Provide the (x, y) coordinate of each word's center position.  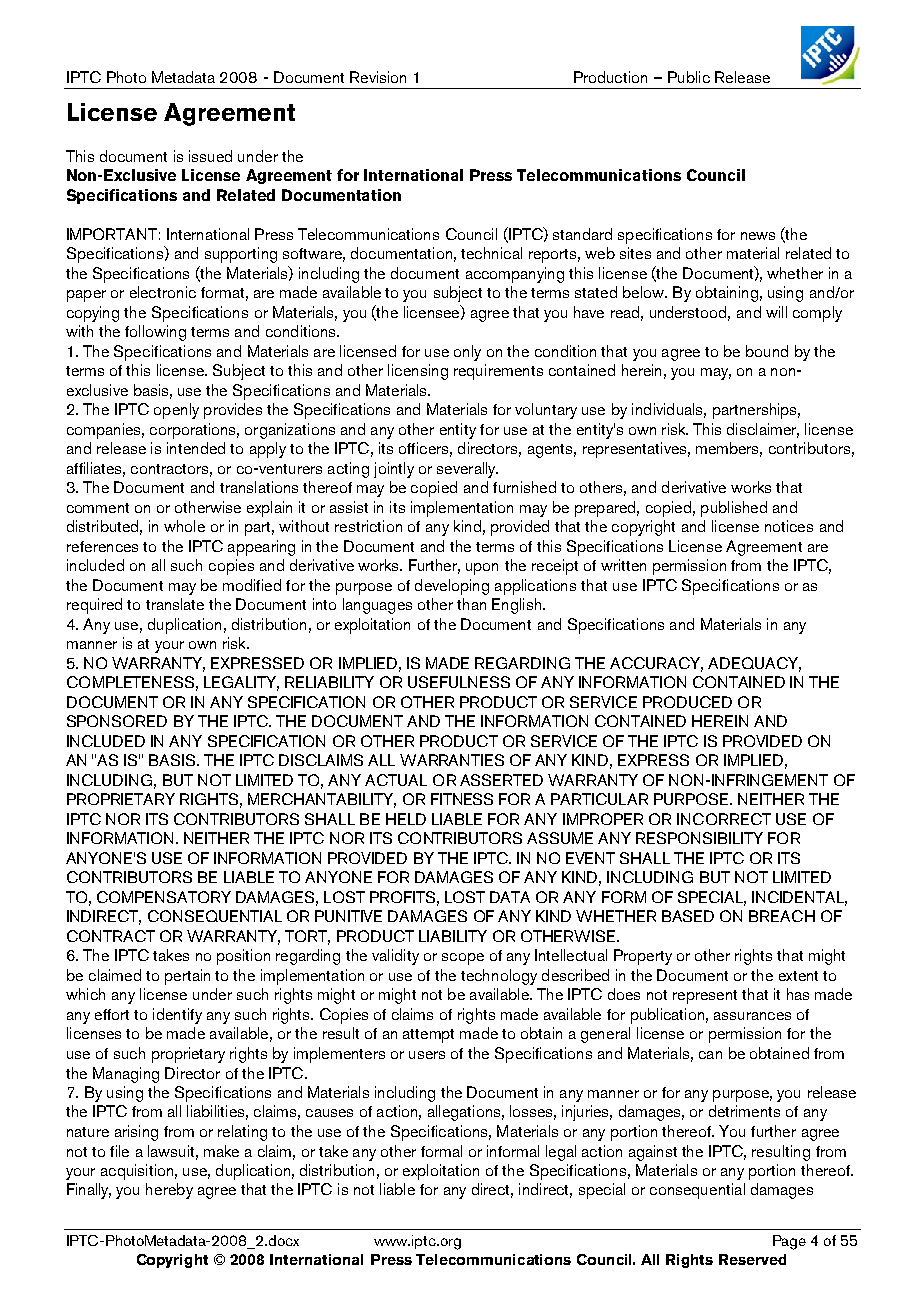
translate (175, 604)
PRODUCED (687, 702)
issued (210, 156)
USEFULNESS (459, 682)
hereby (169, 1191)
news (758, 236)
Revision (378, 77)
